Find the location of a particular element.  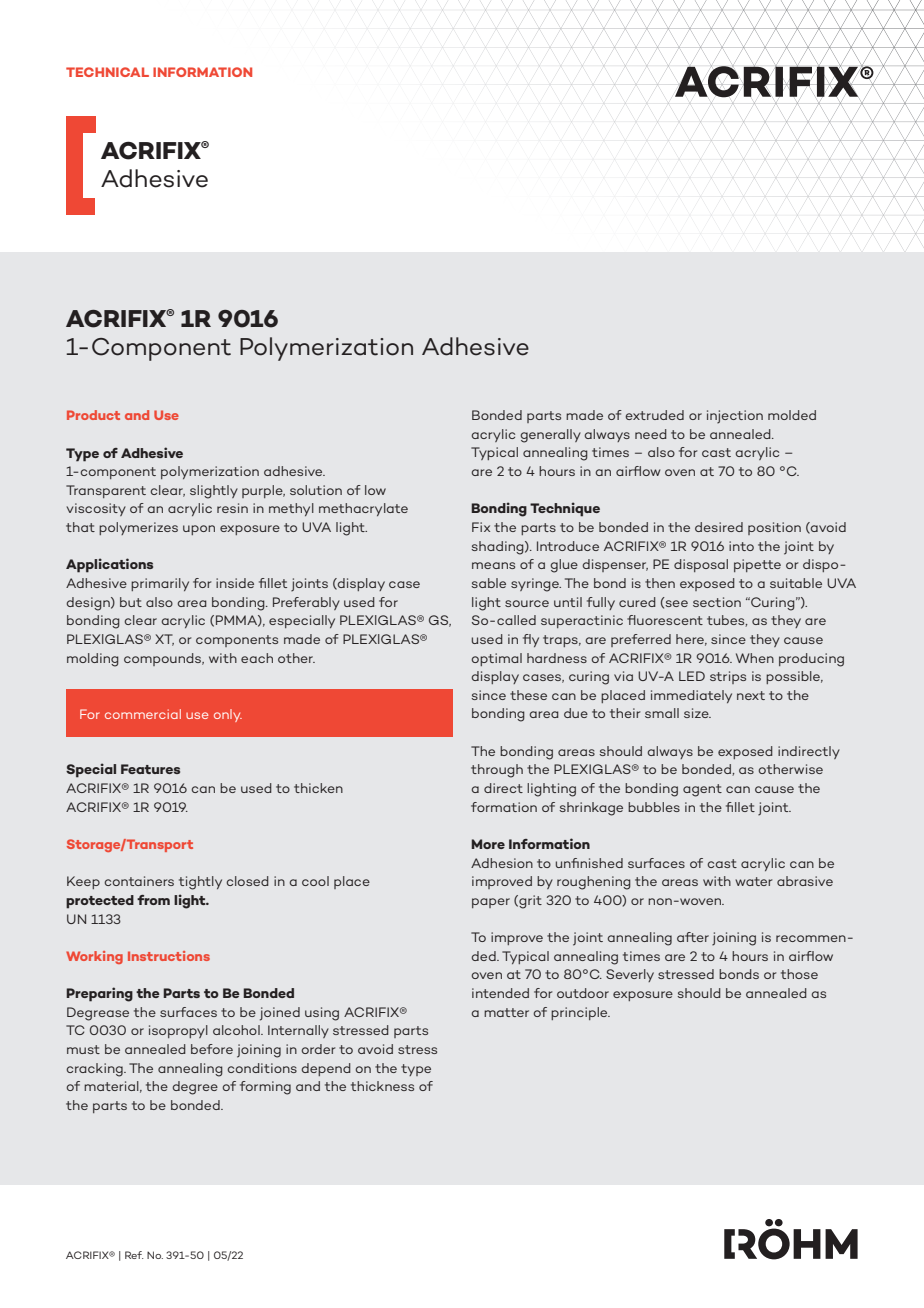

size is located at coordinates (697, 713).
